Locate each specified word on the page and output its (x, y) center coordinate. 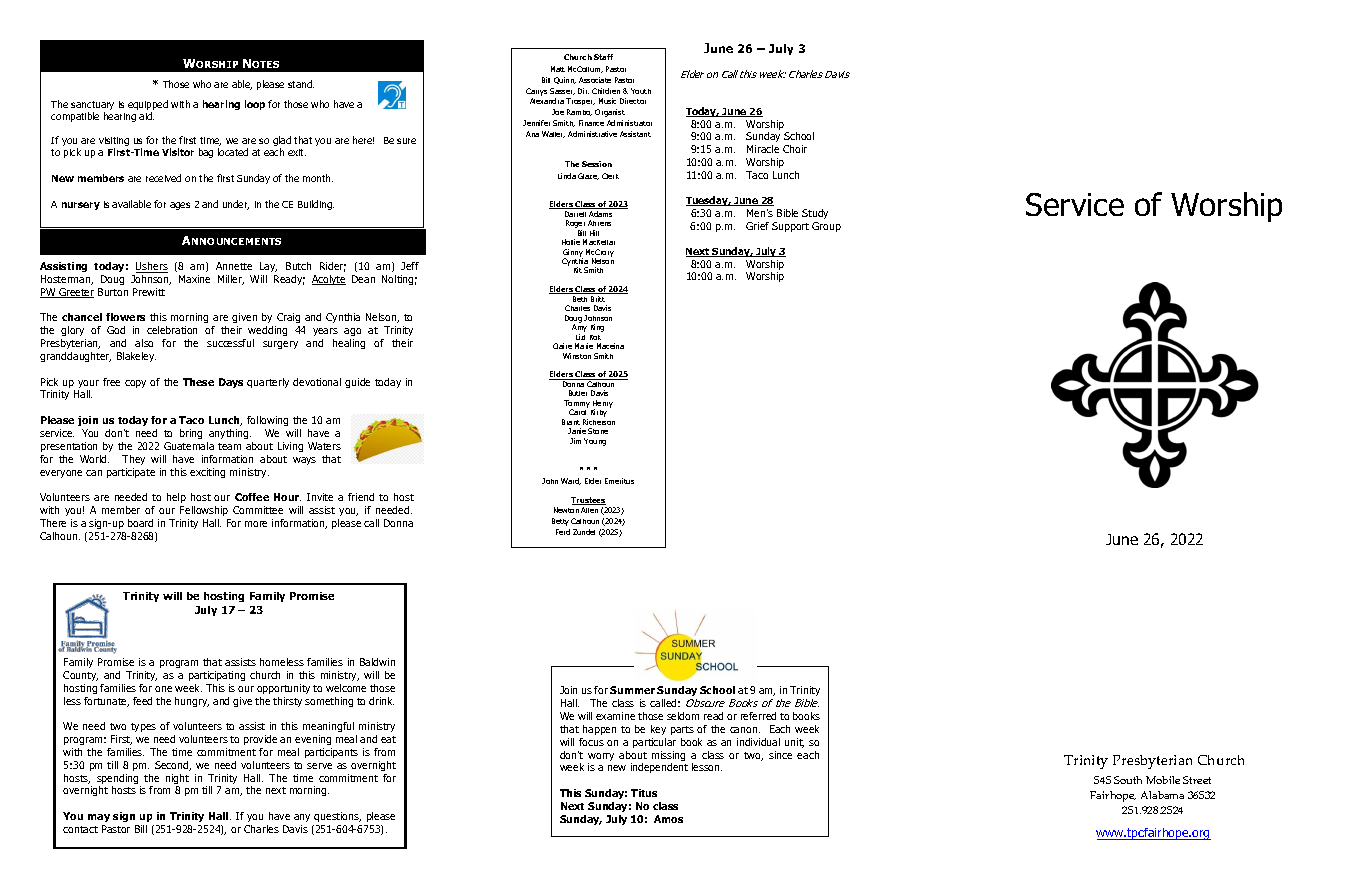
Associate (595, 80)
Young (595, 442)
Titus (644, 793)
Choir (795, 149)
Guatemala (189, 446)
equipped (148, 106)
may (99, 818)
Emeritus (619, 481)
